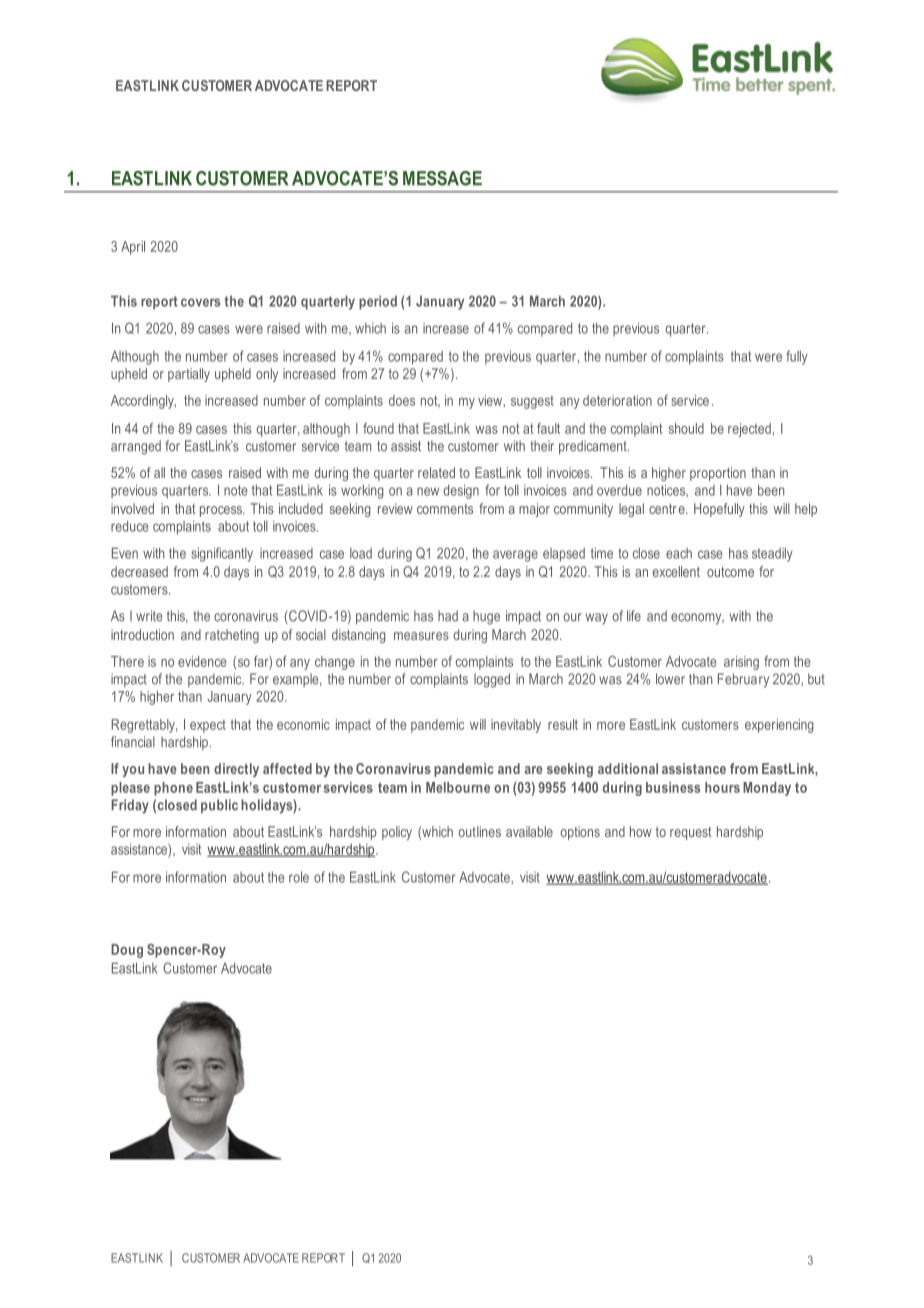 The width and height of the screenshot is (924, 1308). I want to click on outcome, so click(730, 572).
